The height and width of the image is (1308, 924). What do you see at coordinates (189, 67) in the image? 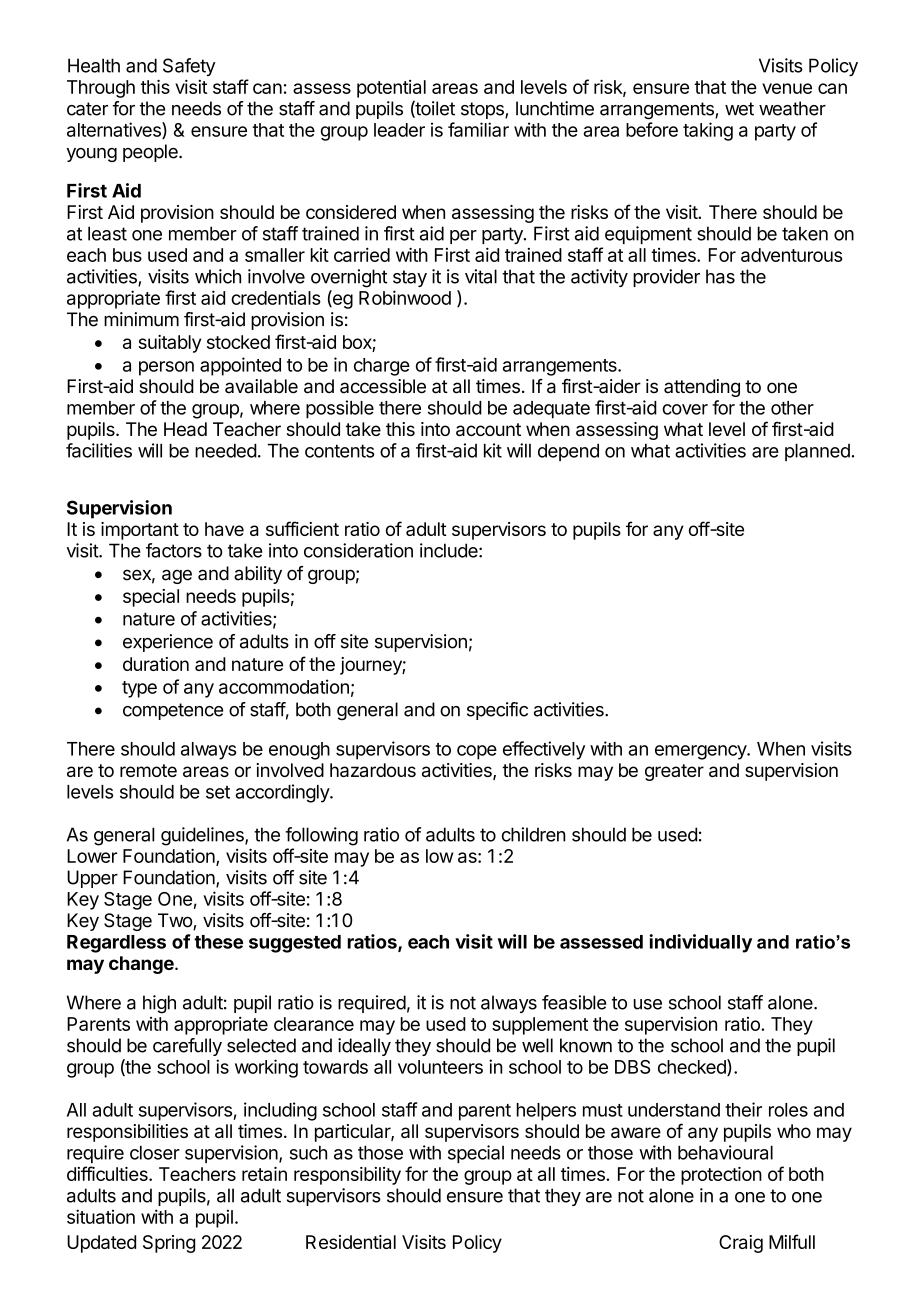
I see `Safety` at bounding box center [189, 67].
